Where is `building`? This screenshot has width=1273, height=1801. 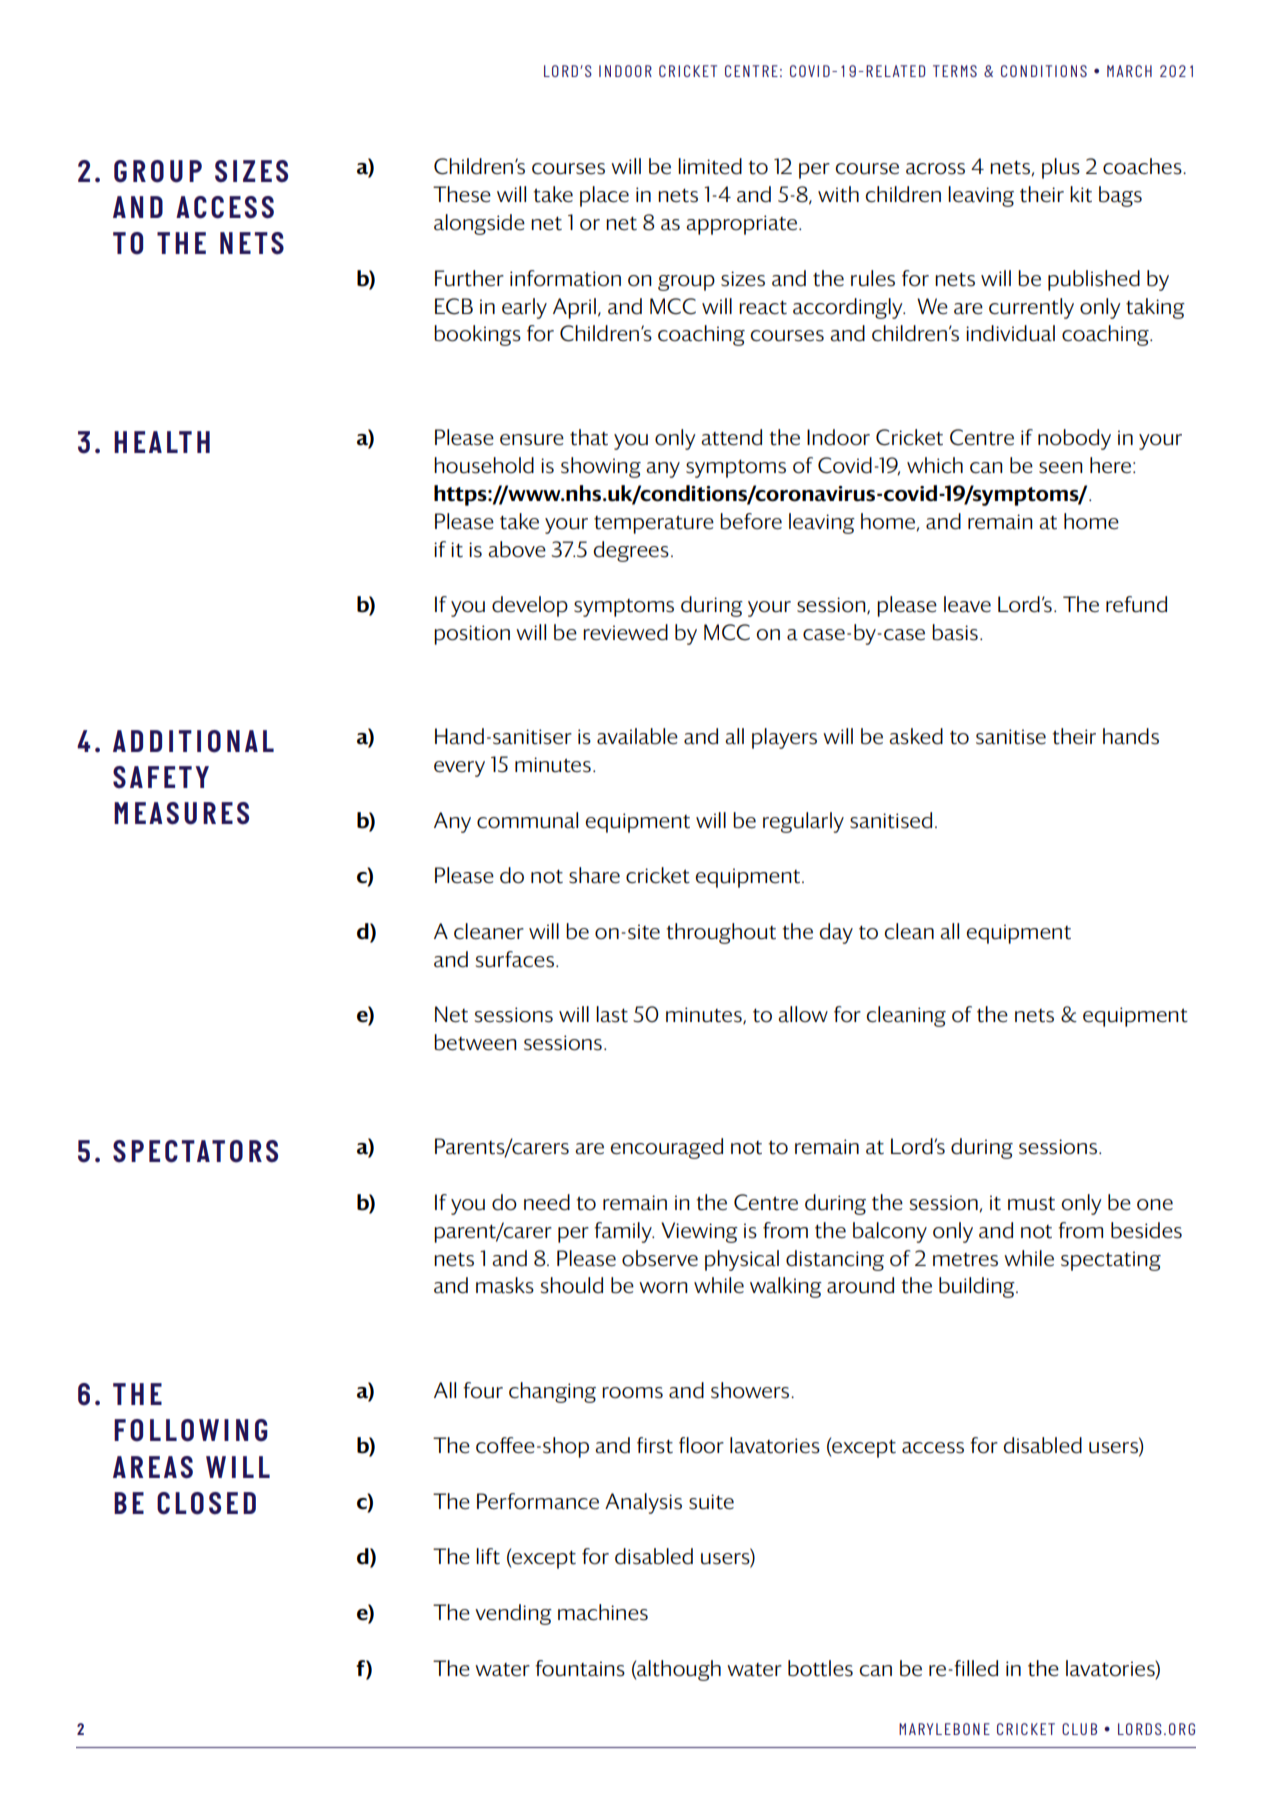 building is located at coordinates (978, 1287).
